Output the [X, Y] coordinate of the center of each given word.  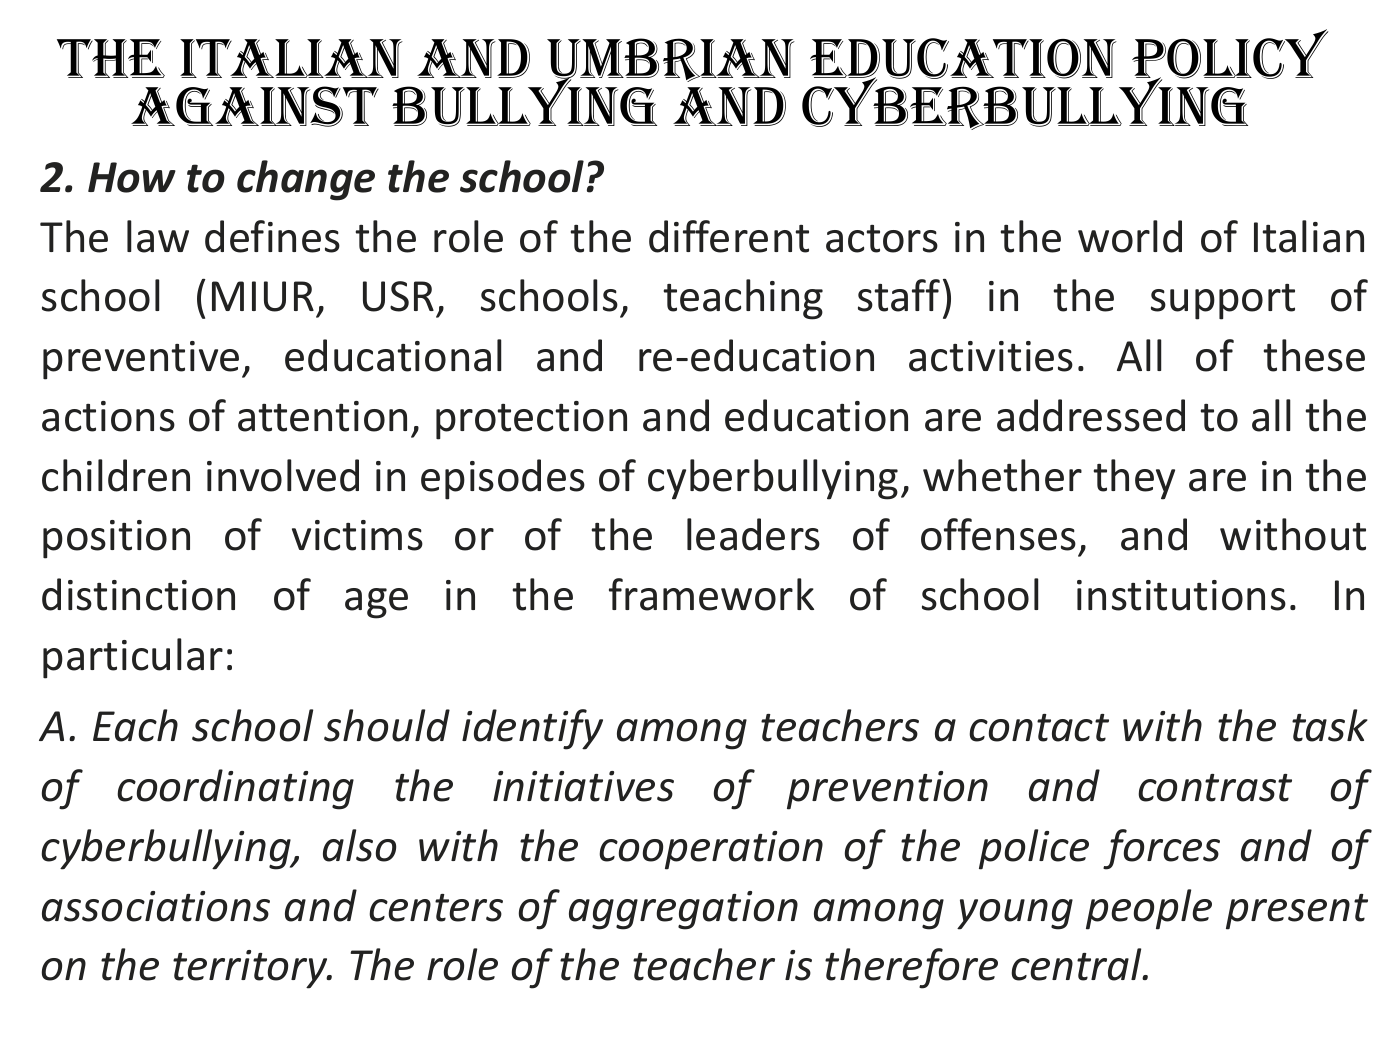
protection [531, 420]
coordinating [235, 789]
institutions [1181, 595]
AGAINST [255, 106]
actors [882, 239]
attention [322, 416]
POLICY [1230, 55]
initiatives [583, 786]
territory [252, 969]
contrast [1215, 788]
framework [711, 594]
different [729, 236]
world [1130, 236]
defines [272, 236]
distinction [138, 594]
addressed [1091, 415]
